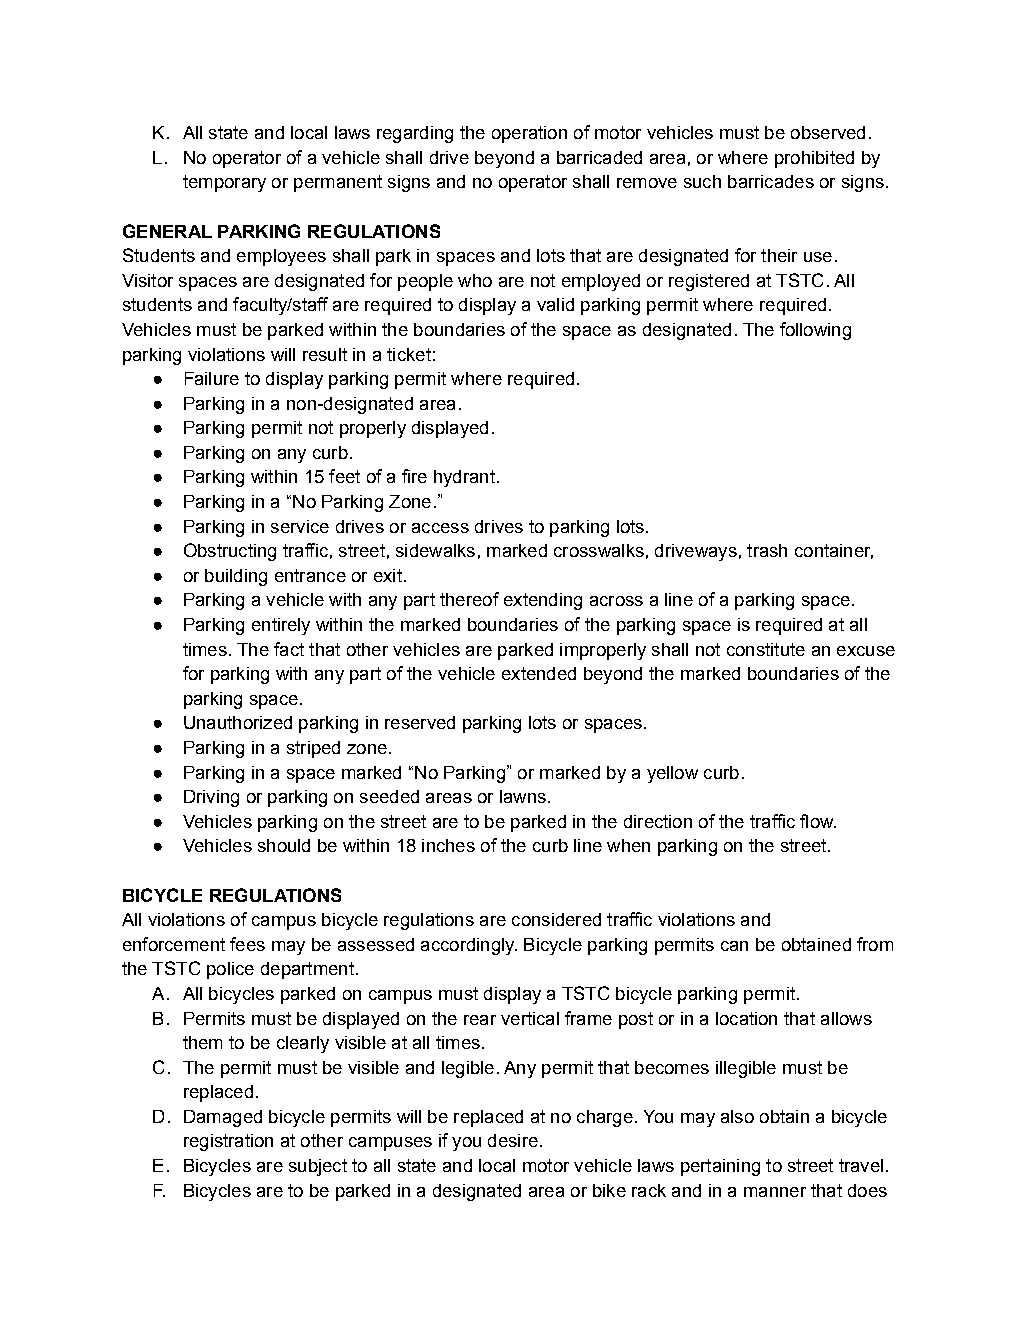  What do you see at coordinates (464, 478) in the image?
I see `hydrant` at bounding box center [464, 478].
